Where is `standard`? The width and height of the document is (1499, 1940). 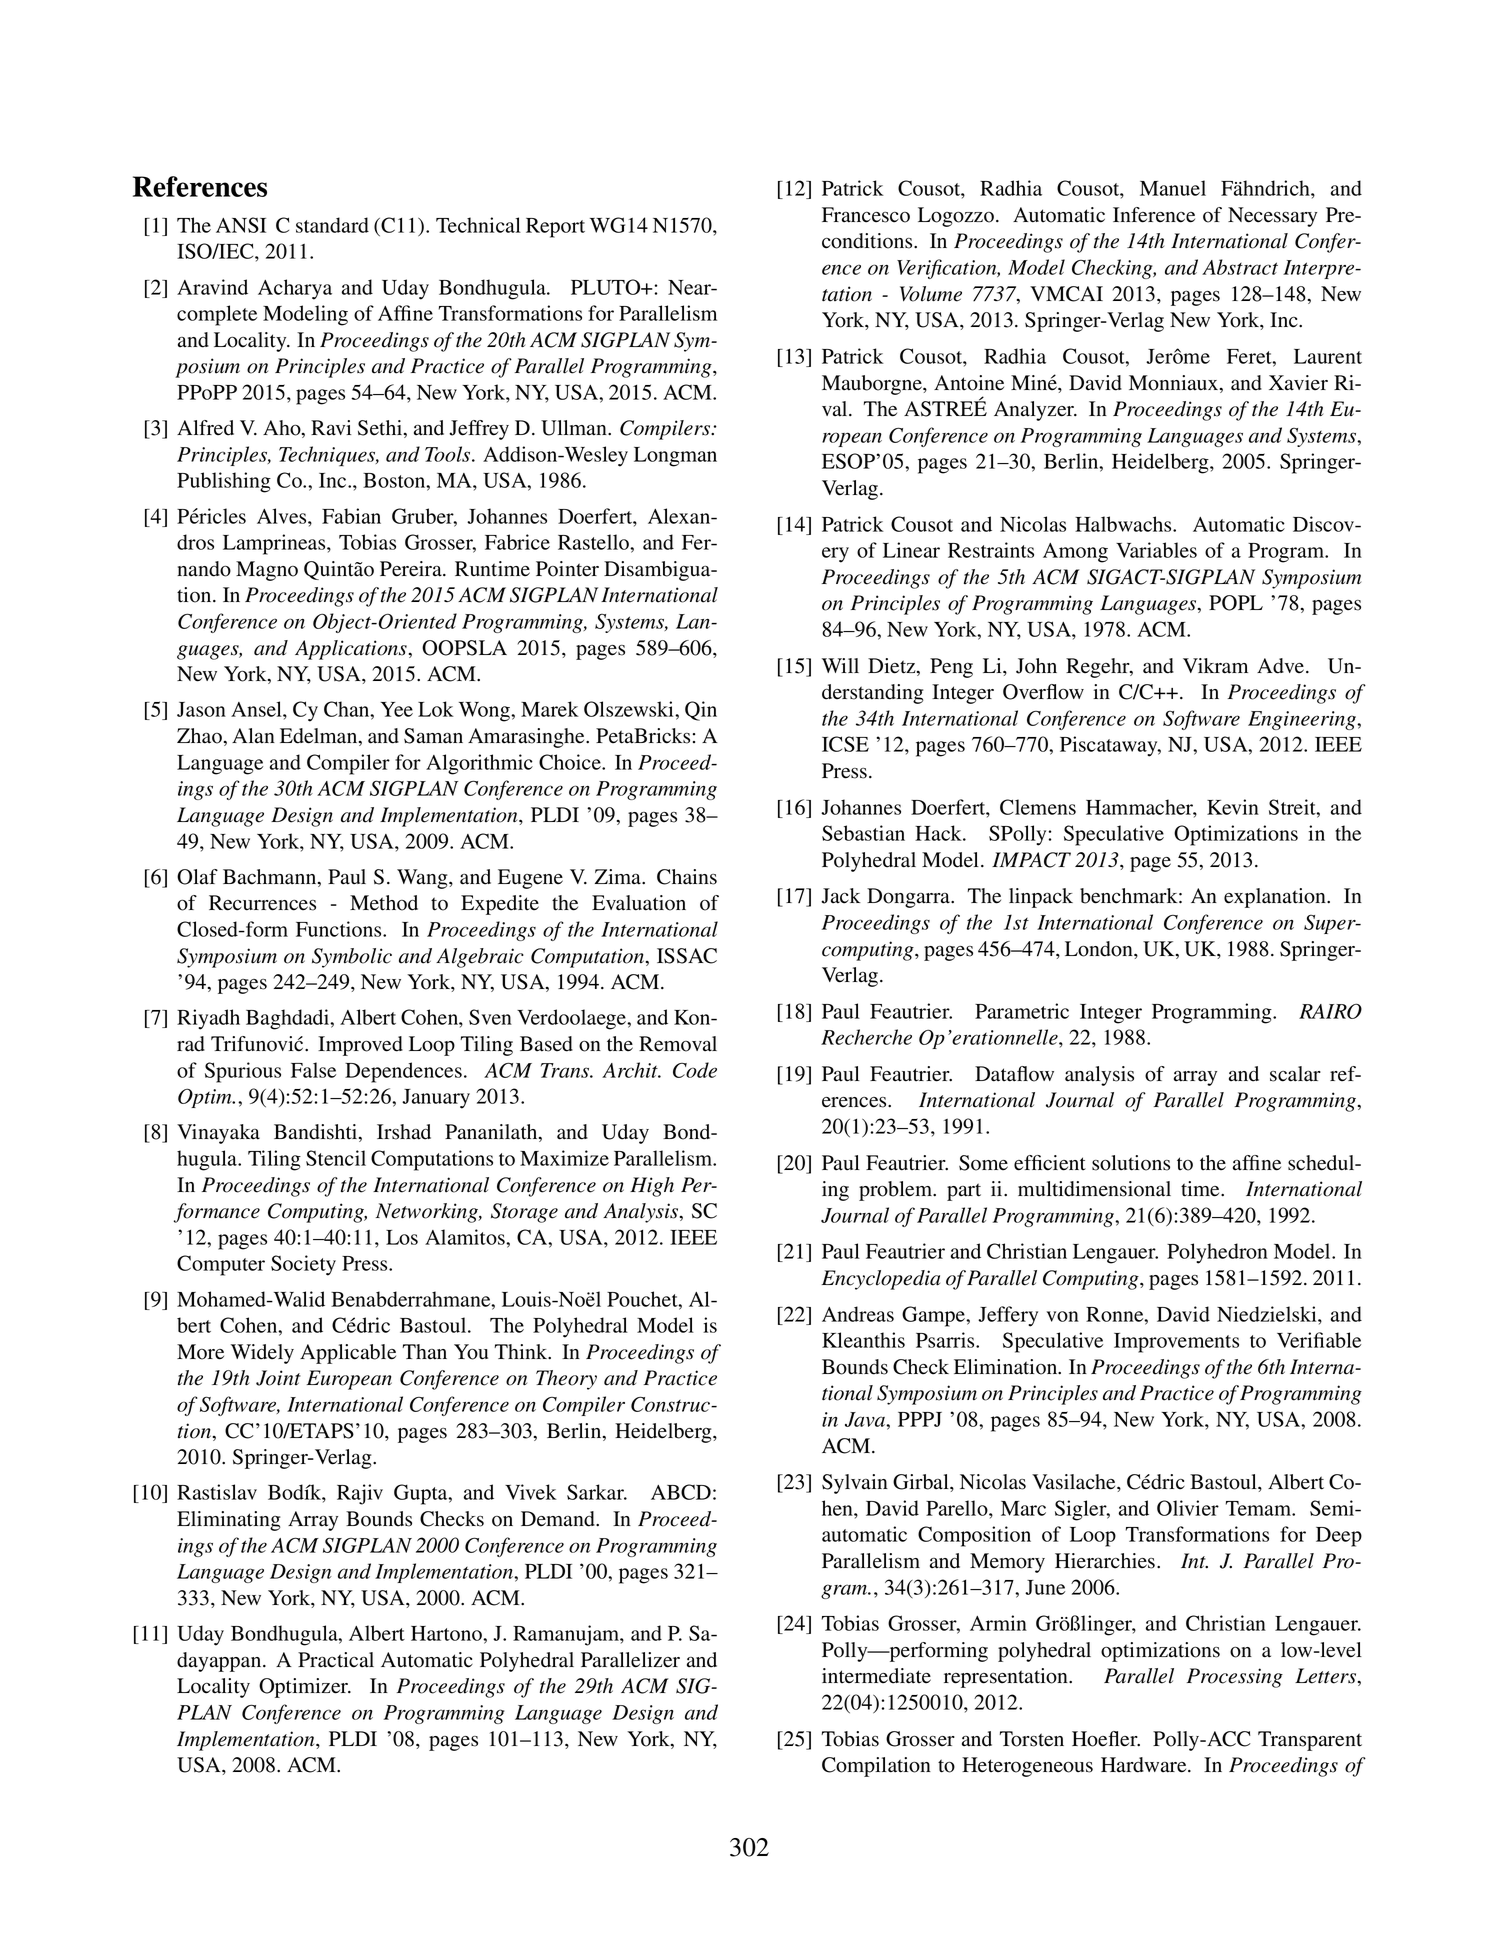 standard is located at coordinates (332, 225).
